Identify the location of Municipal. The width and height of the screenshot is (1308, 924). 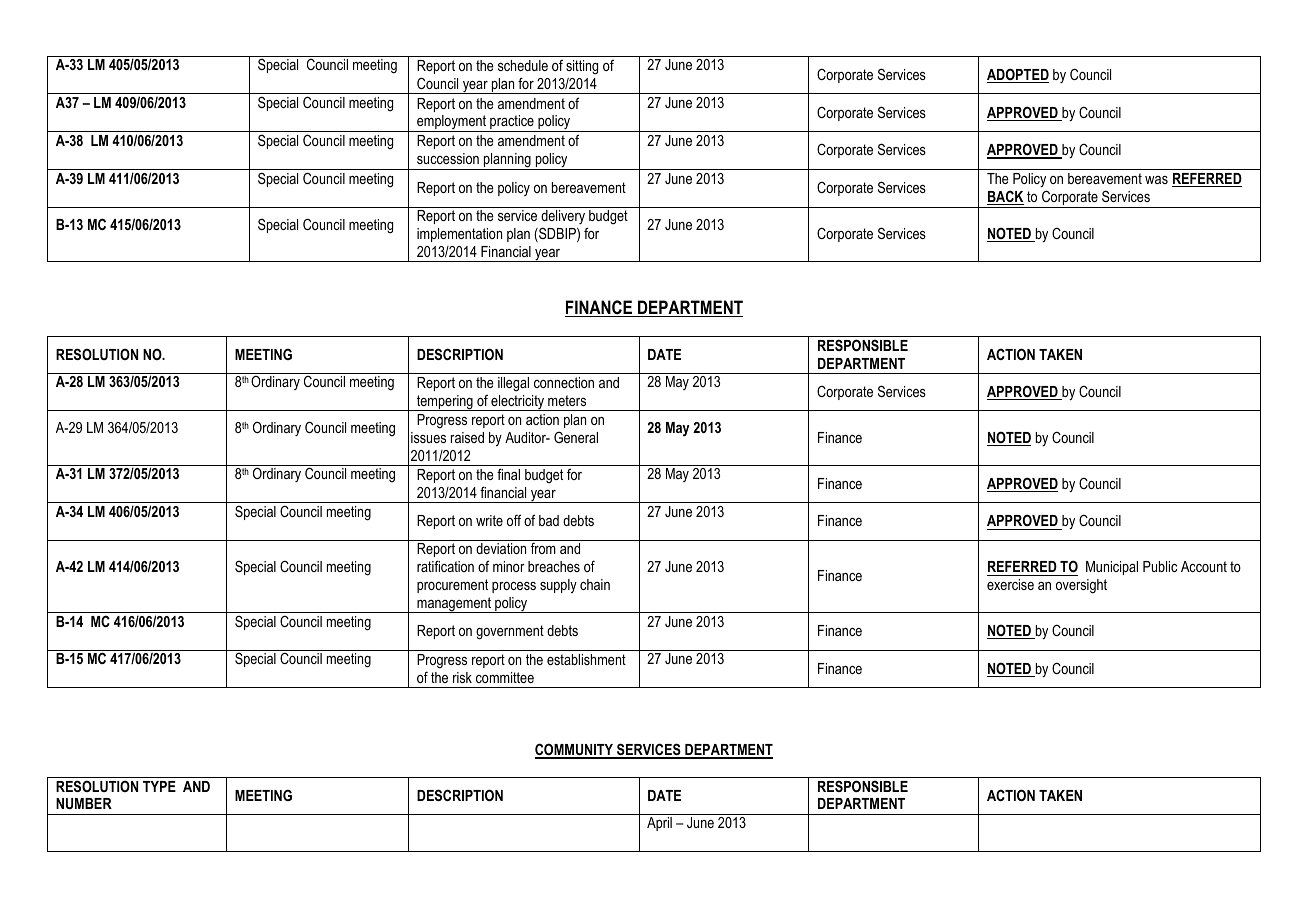
(1112, 568).
